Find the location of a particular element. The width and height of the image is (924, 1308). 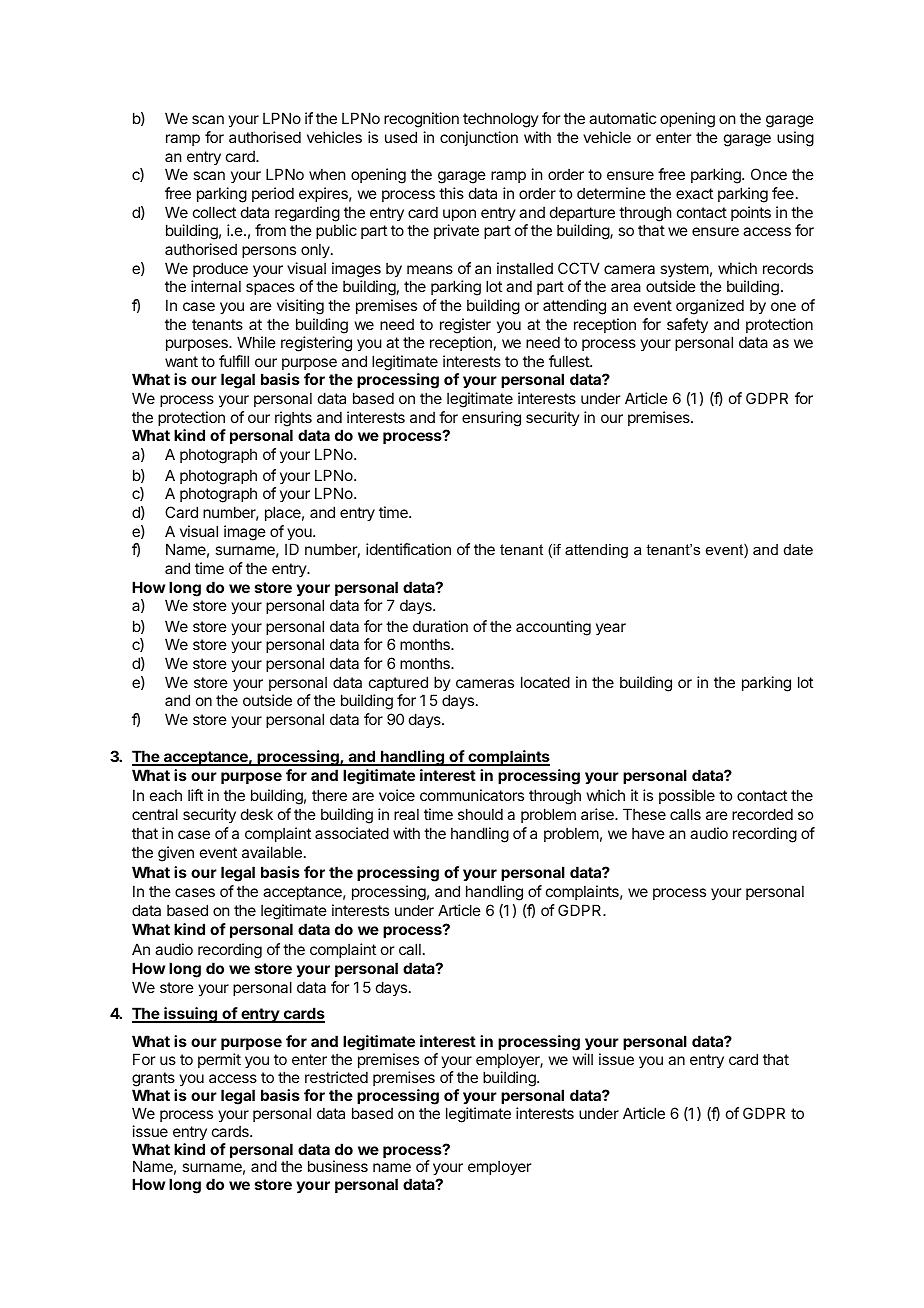

Once is located at coordinates (769, 174).
